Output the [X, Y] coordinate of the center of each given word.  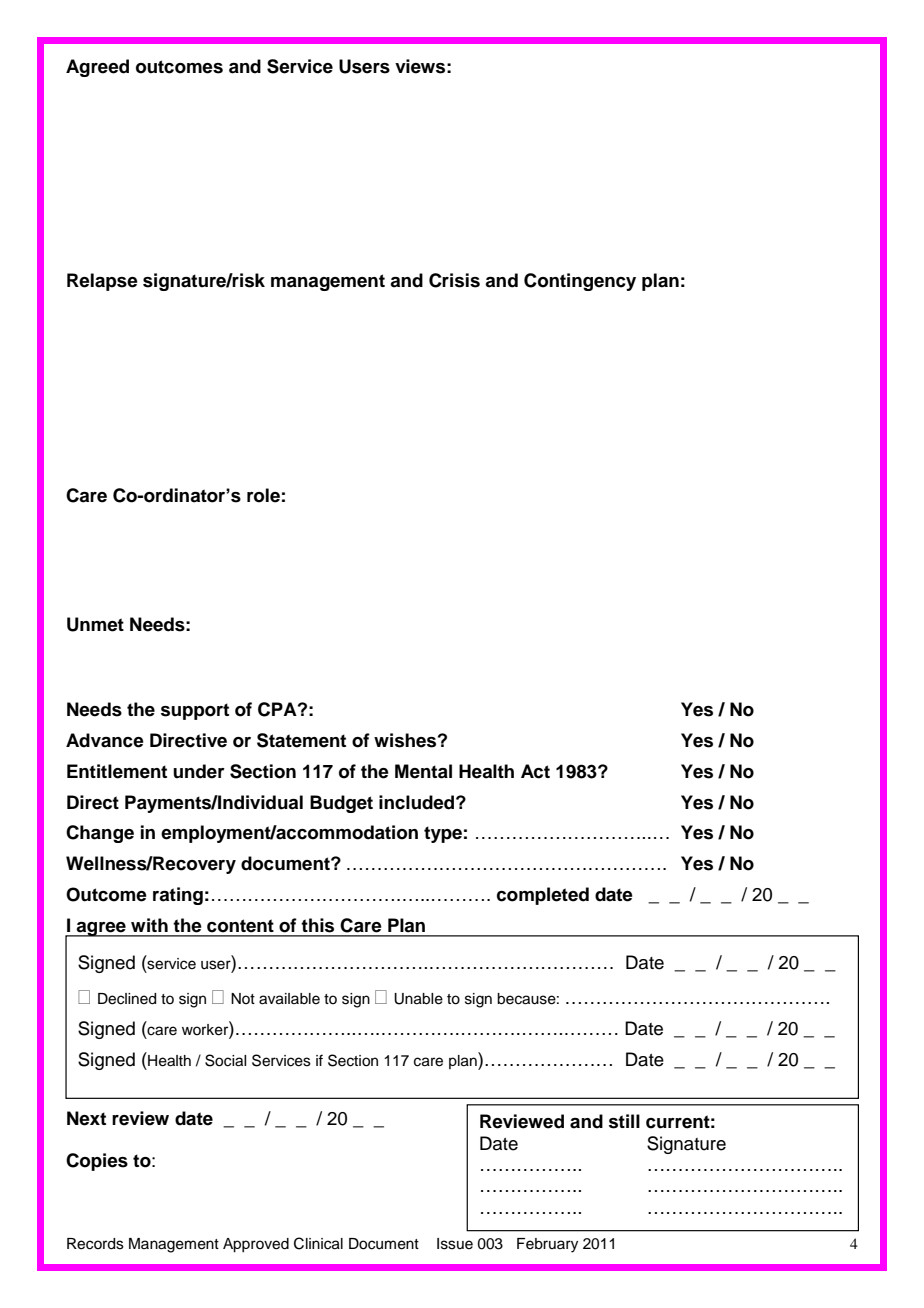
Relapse [102, 282]
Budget [341, 804]
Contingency [580, 282]
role [263, 495]
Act [535, 771]
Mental [423, 771]
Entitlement [117, 771]
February [547, 1245]
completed [543, 896]
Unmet [95, 624]
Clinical [318, 1243]
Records [95, 1244]
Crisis [454, 280]
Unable [418, 999]
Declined [127, 999]
